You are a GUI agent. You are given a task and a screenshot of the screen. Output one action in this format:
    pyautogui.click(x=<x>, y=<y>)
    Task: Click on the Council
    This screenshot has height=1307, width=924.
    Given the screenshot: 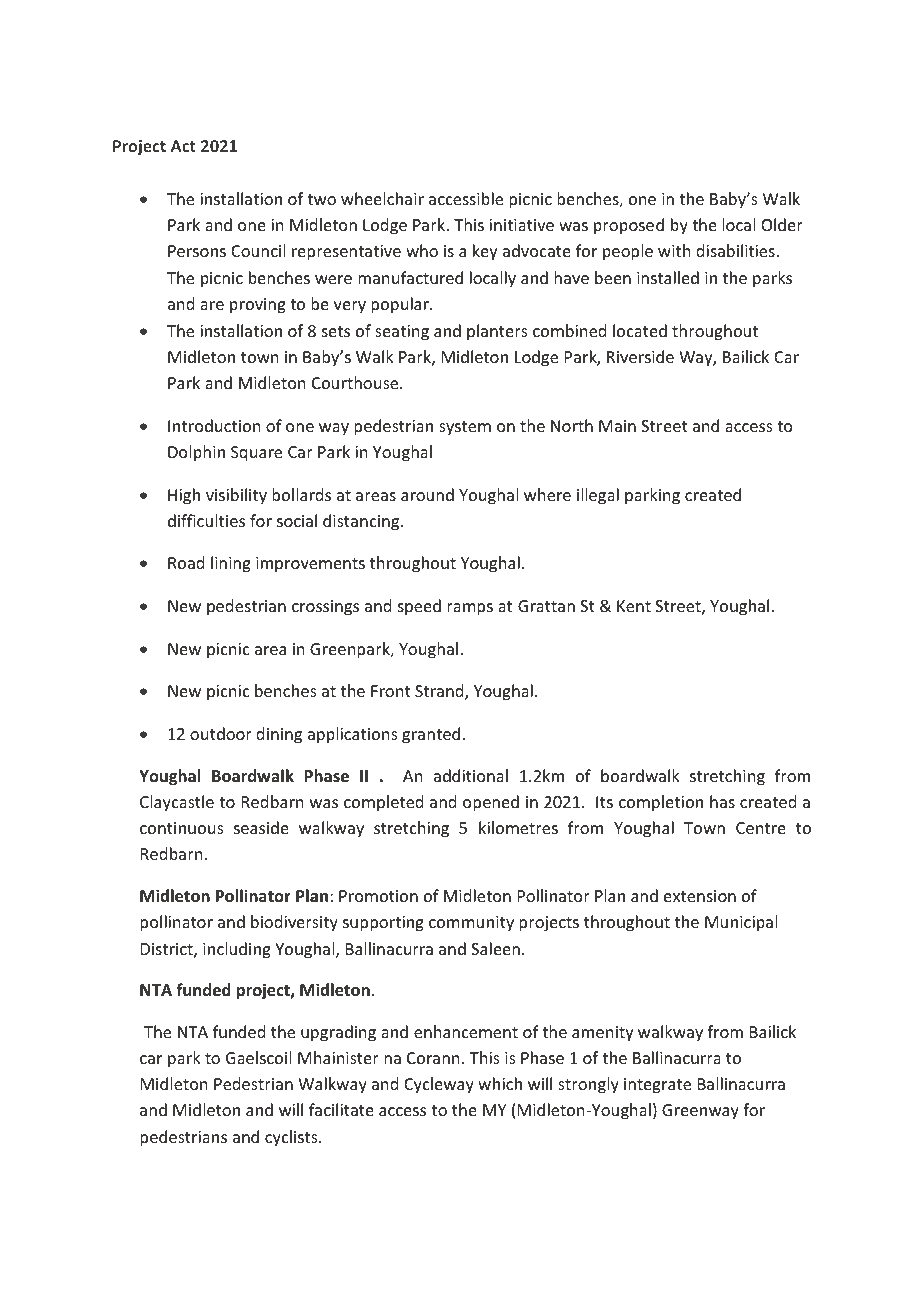 What is the action you would take?
    pyautogui.click(x=258, y=250)
